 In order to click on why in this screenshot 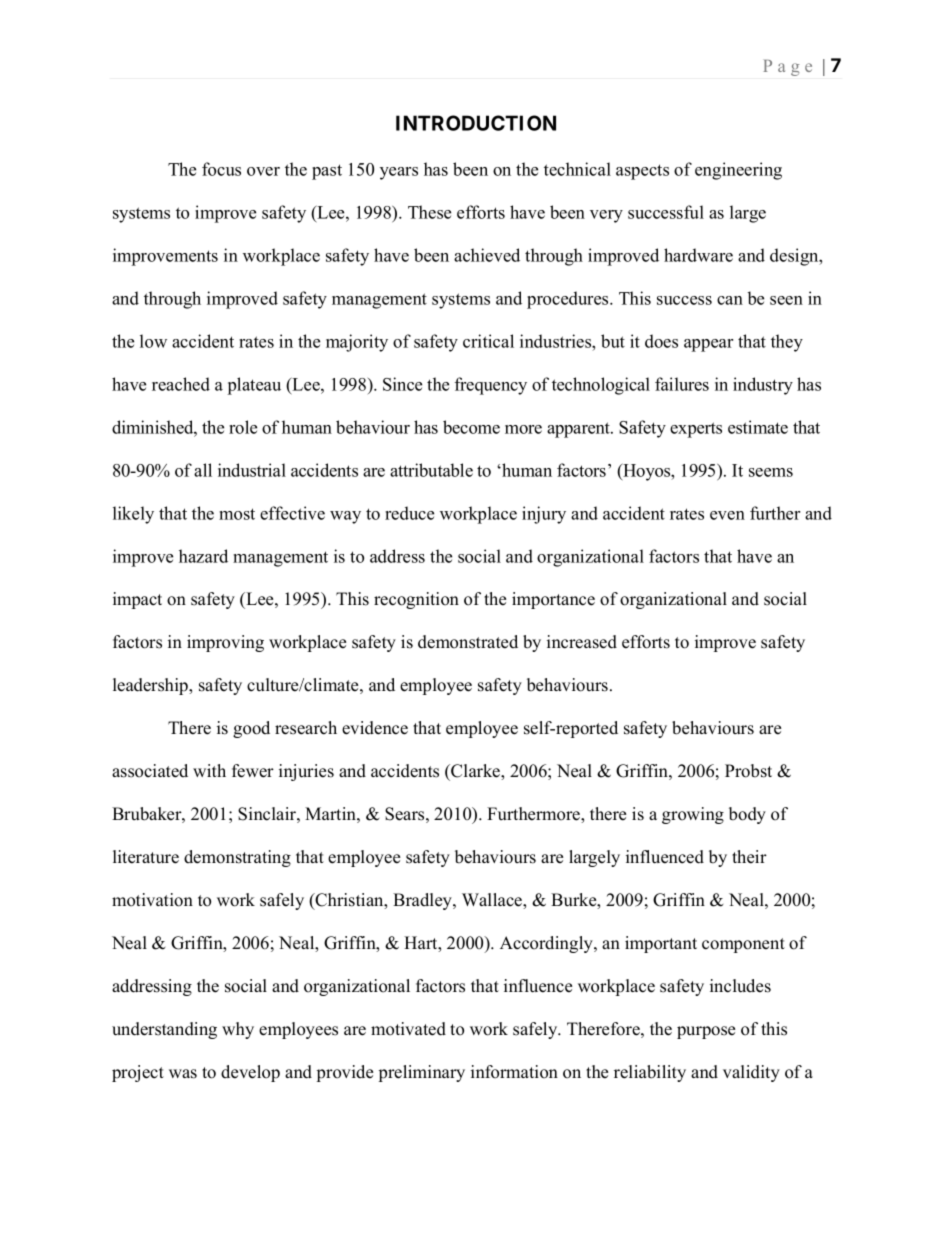, I will do `click(238, 1030)`.
